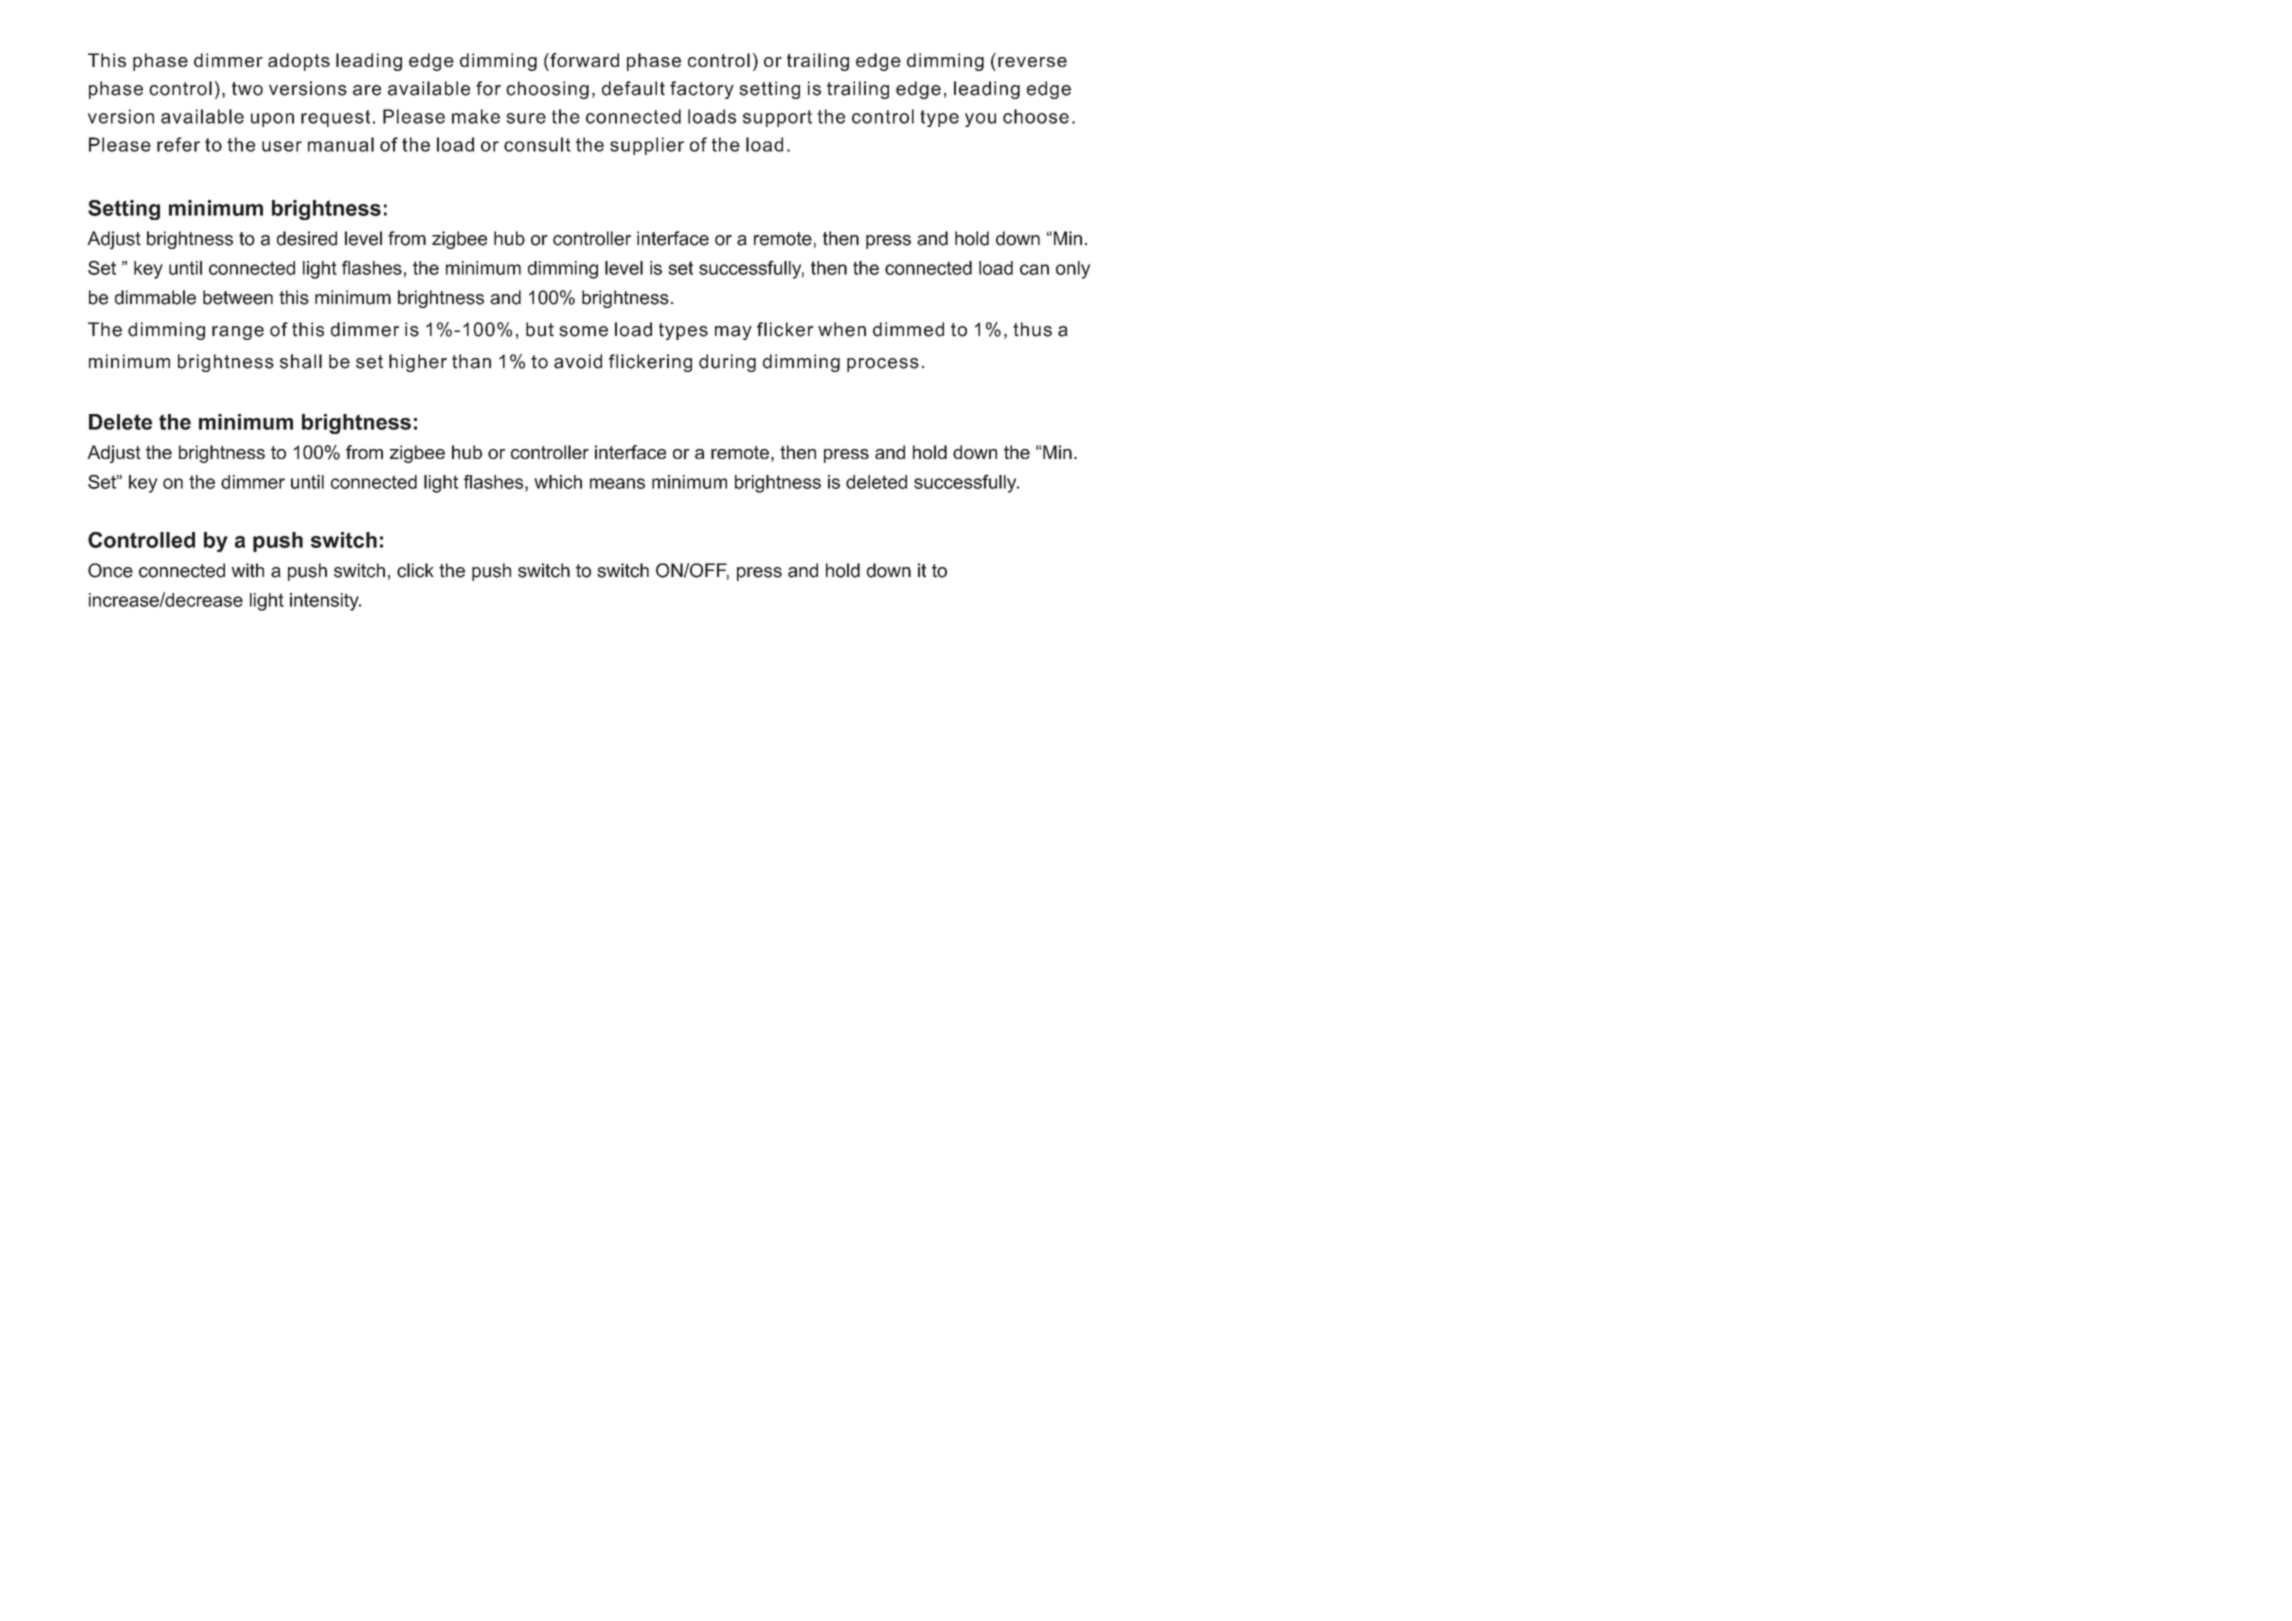 The height and width of the screenshot is (1621, 2292). What do you see at coordinates (247, 89) in the screenshot?
I see `two` at bounding box center [247, 89].
